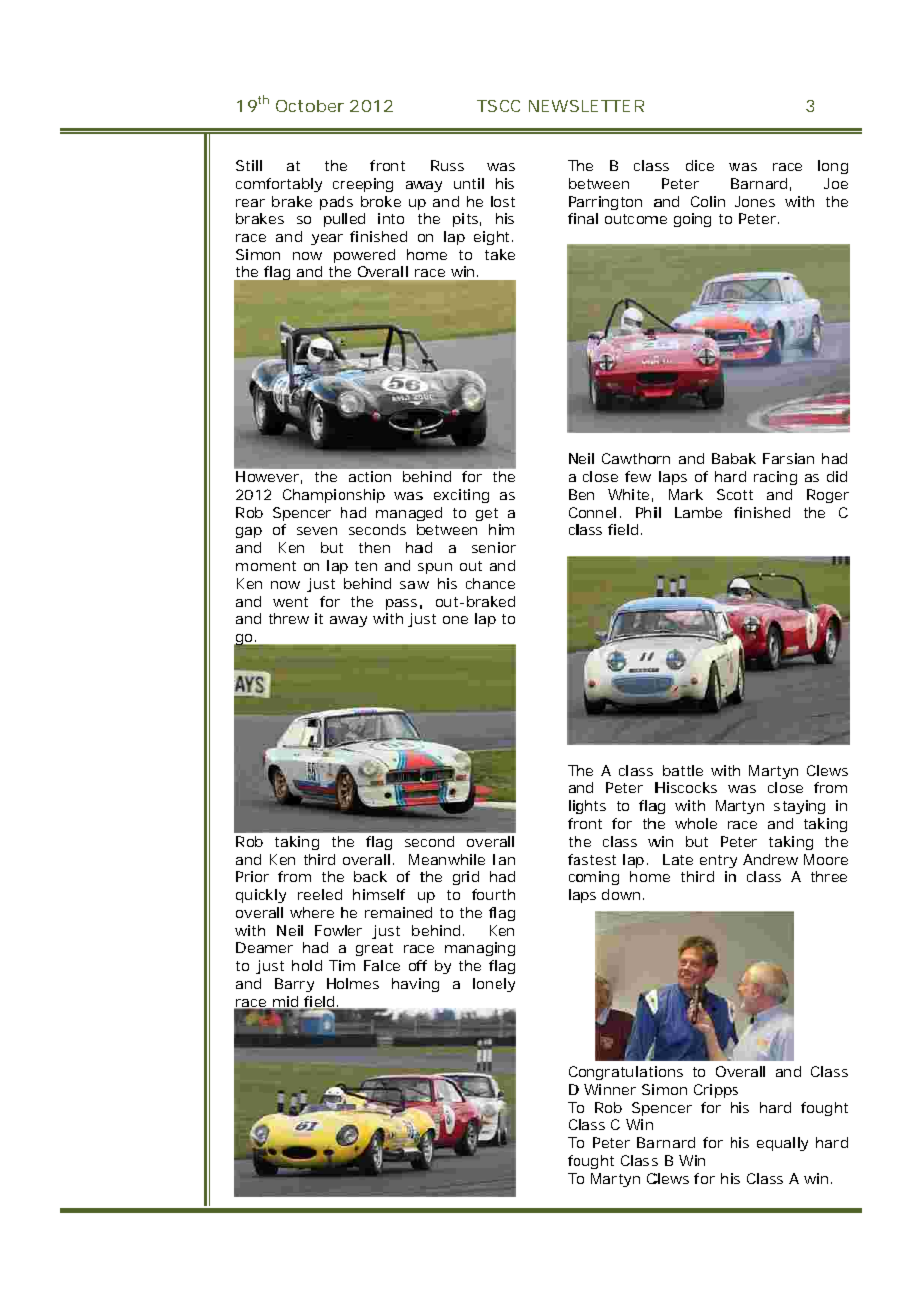 This document has height=1307, width=924. What do you see at coordinates (610, 1089) in the document?
I see `Winner` at bounding box center [610, 1089].
